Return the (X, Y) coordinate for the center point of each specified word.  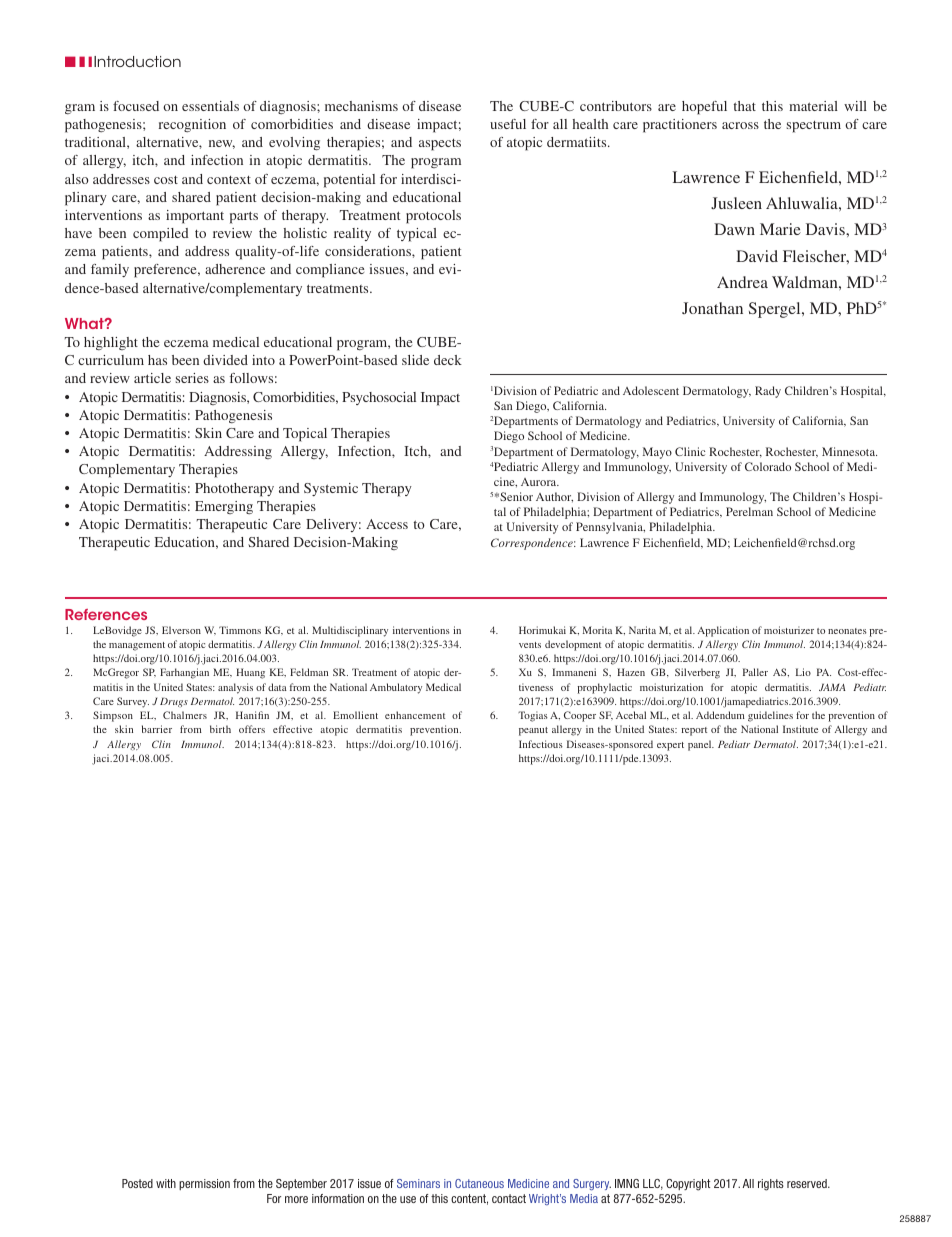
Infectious (541, 744)
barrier (157, 729)
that (745, 106)
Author (554, 497)
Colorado (768, 466)
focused (136, 106)
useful (508, 124)
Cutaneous (479, 1183)
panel (701, 745)
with (166, 1183)
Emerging (224, 507)
